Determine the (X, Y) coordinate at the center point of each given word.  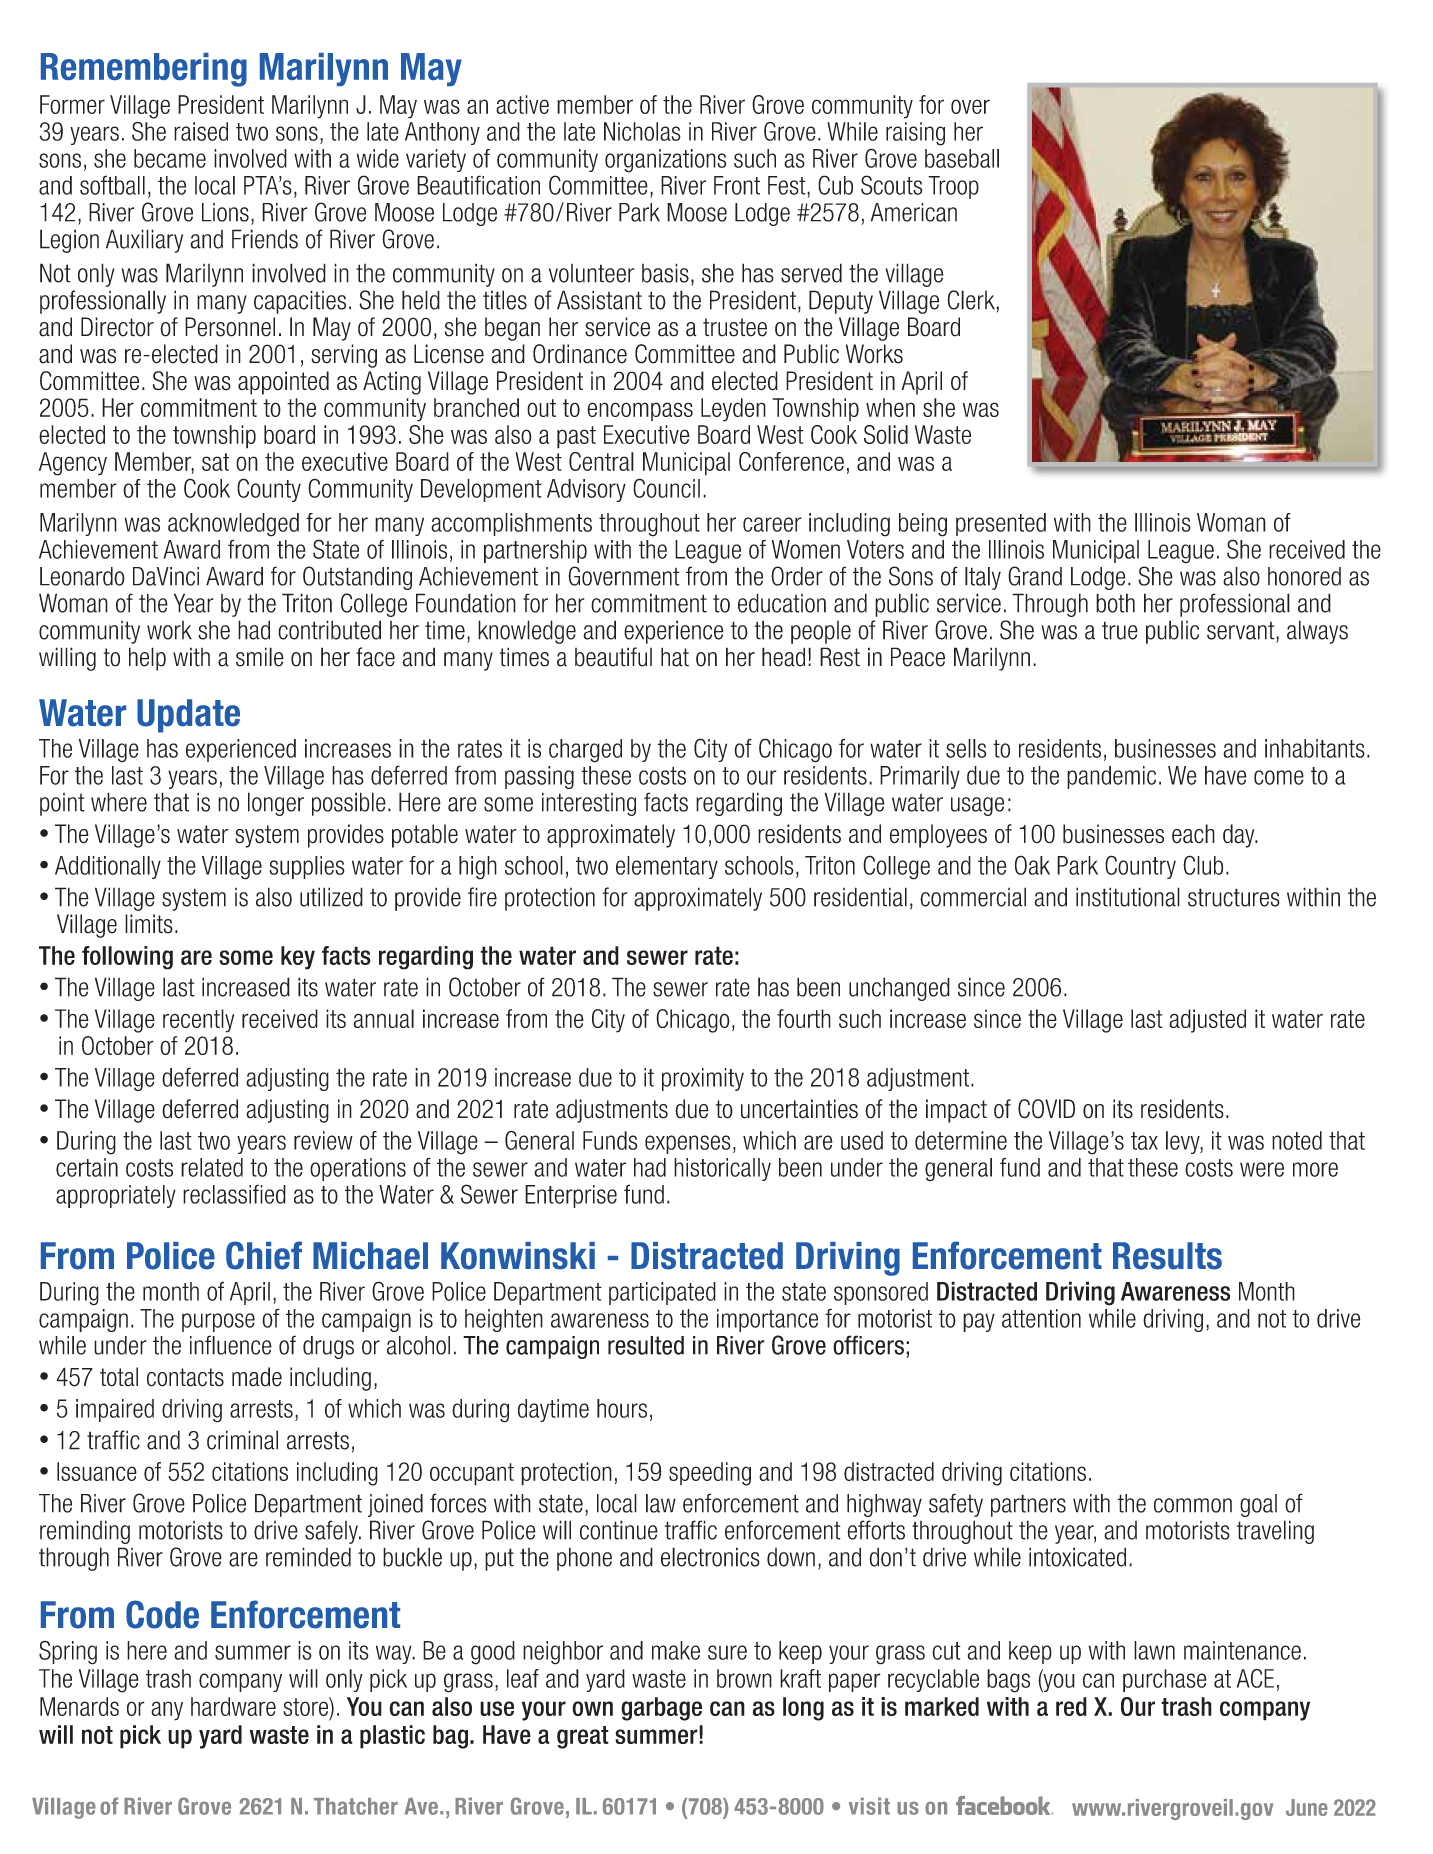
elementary (667, 867)
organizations (665, 161)
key (298, 958)
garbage (661, 1709)
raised (201, 131)
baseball (962, 158)
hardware (233, 1706)
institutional (1128, 897)
